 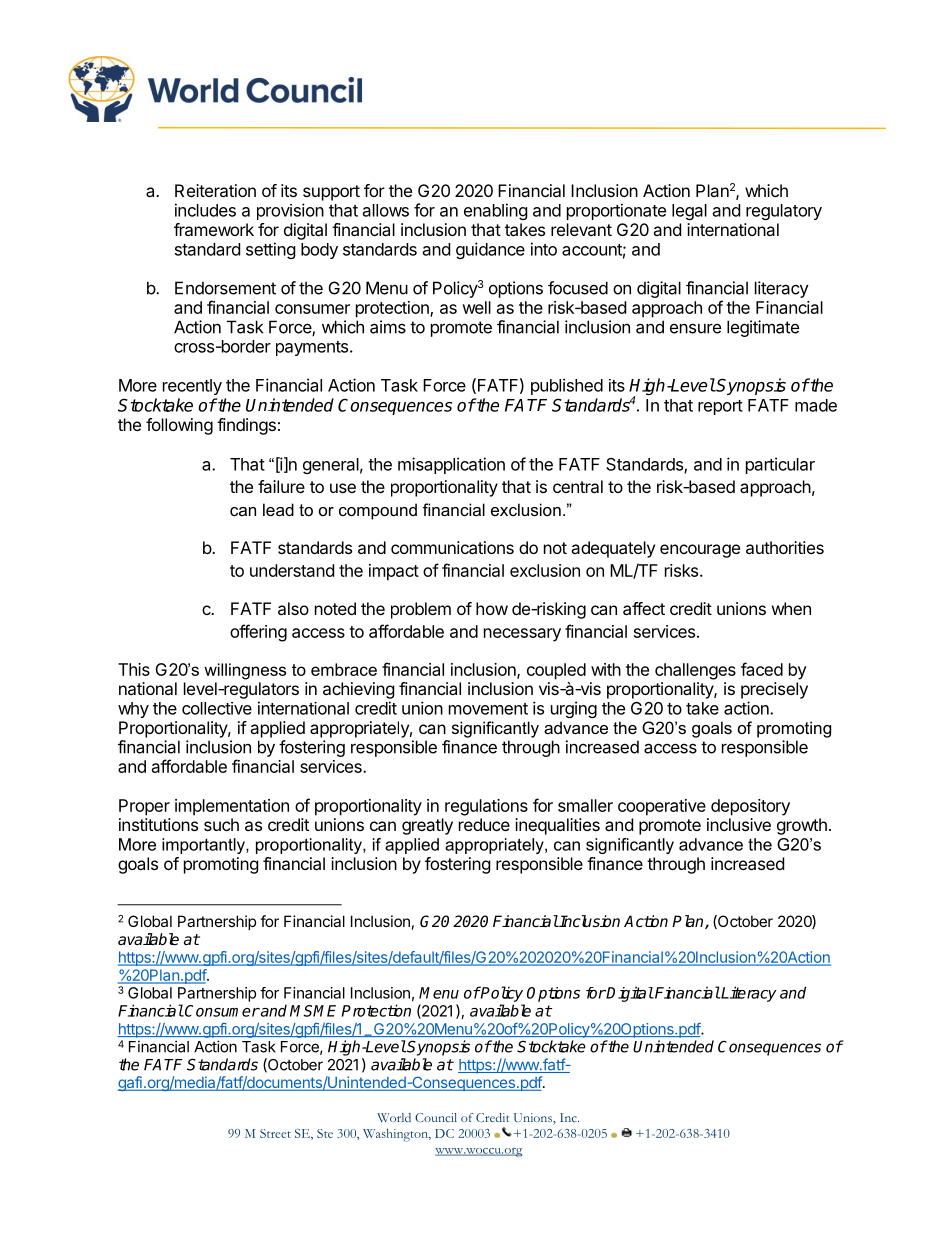 What do you see at coordinates (245, 671) in the image?
I see `willingness` at bounding box center [245, 671].
